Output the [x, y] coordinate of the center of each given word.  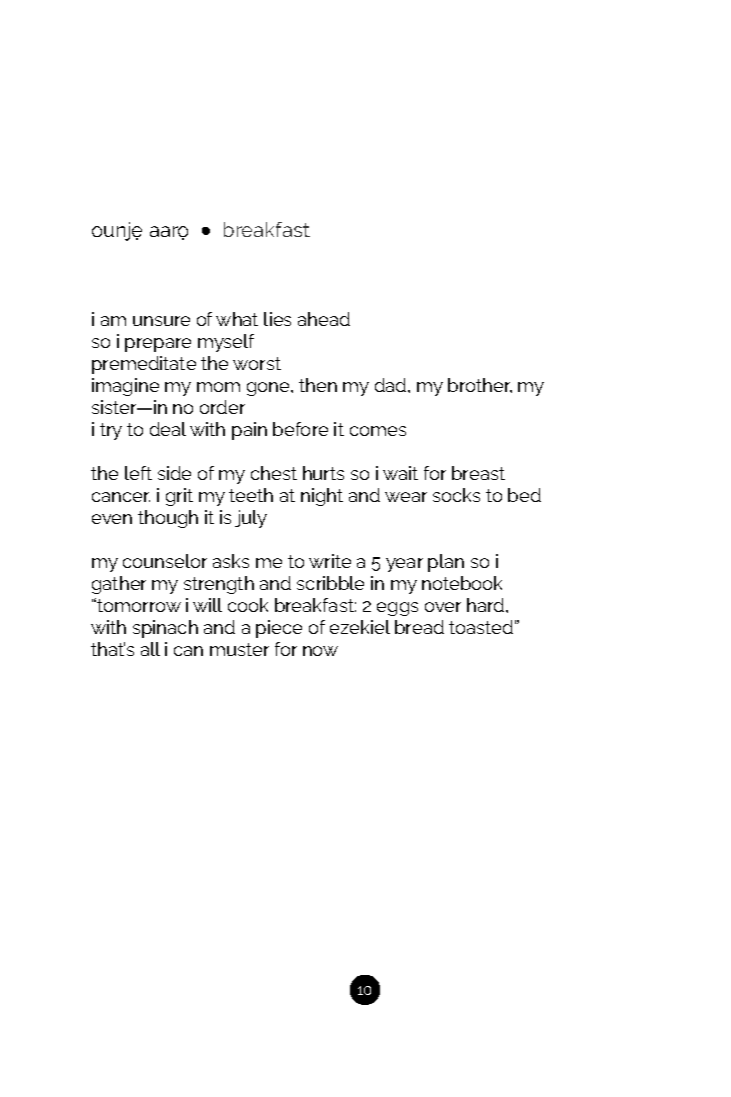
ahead [324, 319]
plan [446, 563]
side [174, 473]
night [322, 497]
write [330, 561]
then [318, 385]
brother [480, 385]
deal [168, 429]
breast [478, 473]
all [150, 649]
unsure [161, 321]
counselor [165, 561]
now [320, 651]
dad [392, 385]
